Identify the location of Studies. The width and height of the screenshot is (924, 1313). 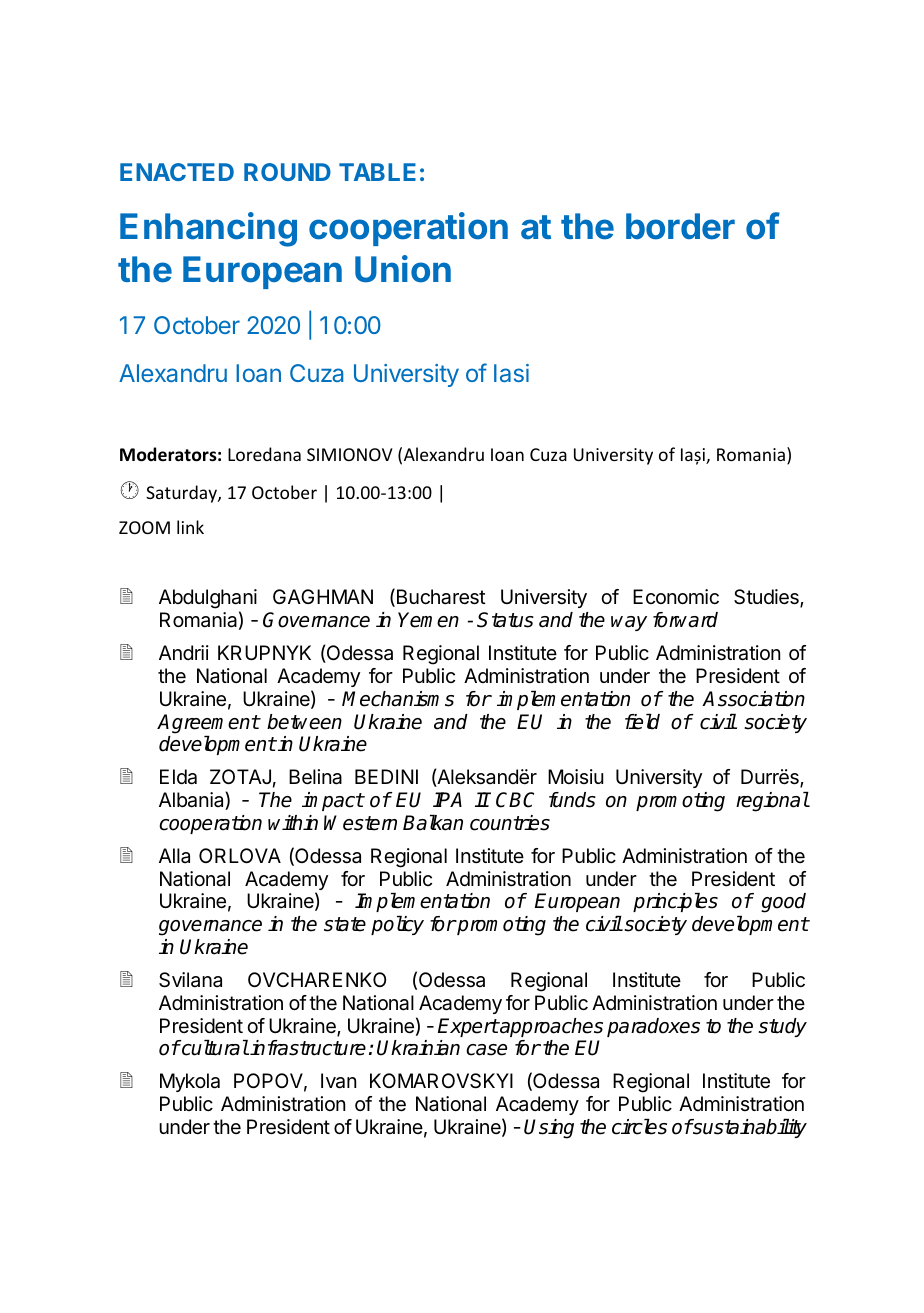
(767, 598).
